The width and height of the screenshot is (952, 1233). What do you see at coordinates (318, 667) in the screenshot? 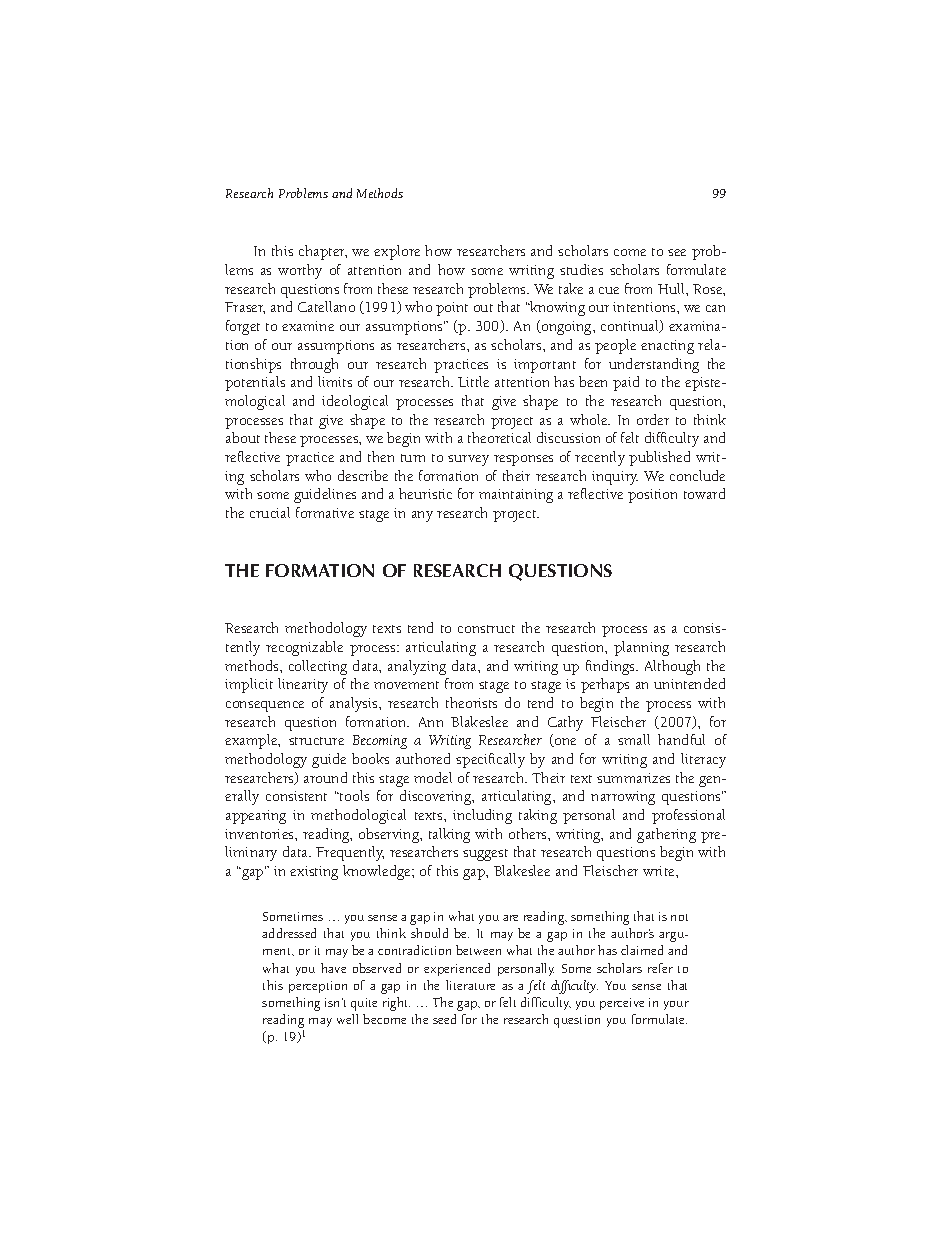
I see `collecting` at bounding box center [318, 667].
